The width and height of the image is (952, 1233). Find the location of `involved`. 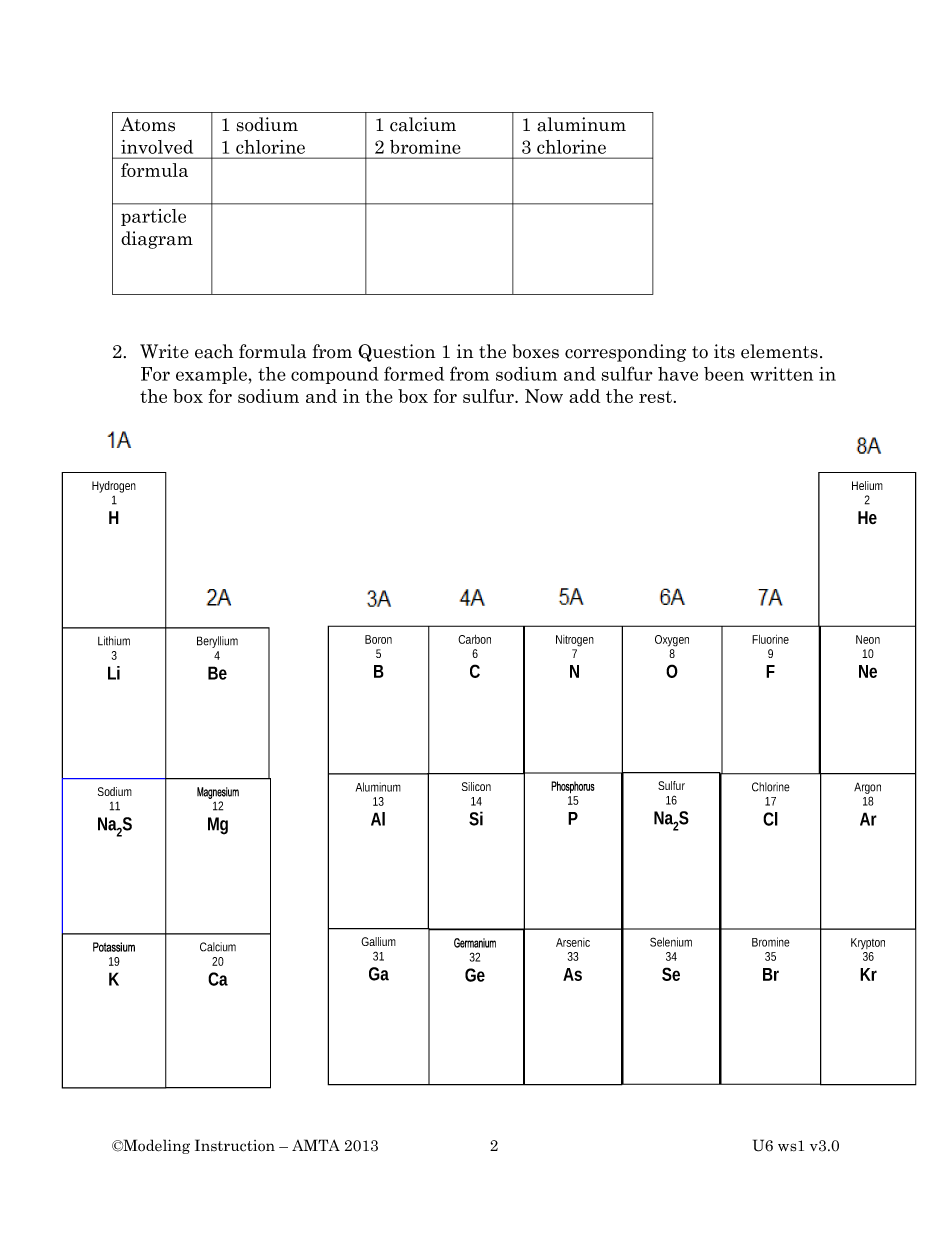

involved is located at coordinates (157, 147).
